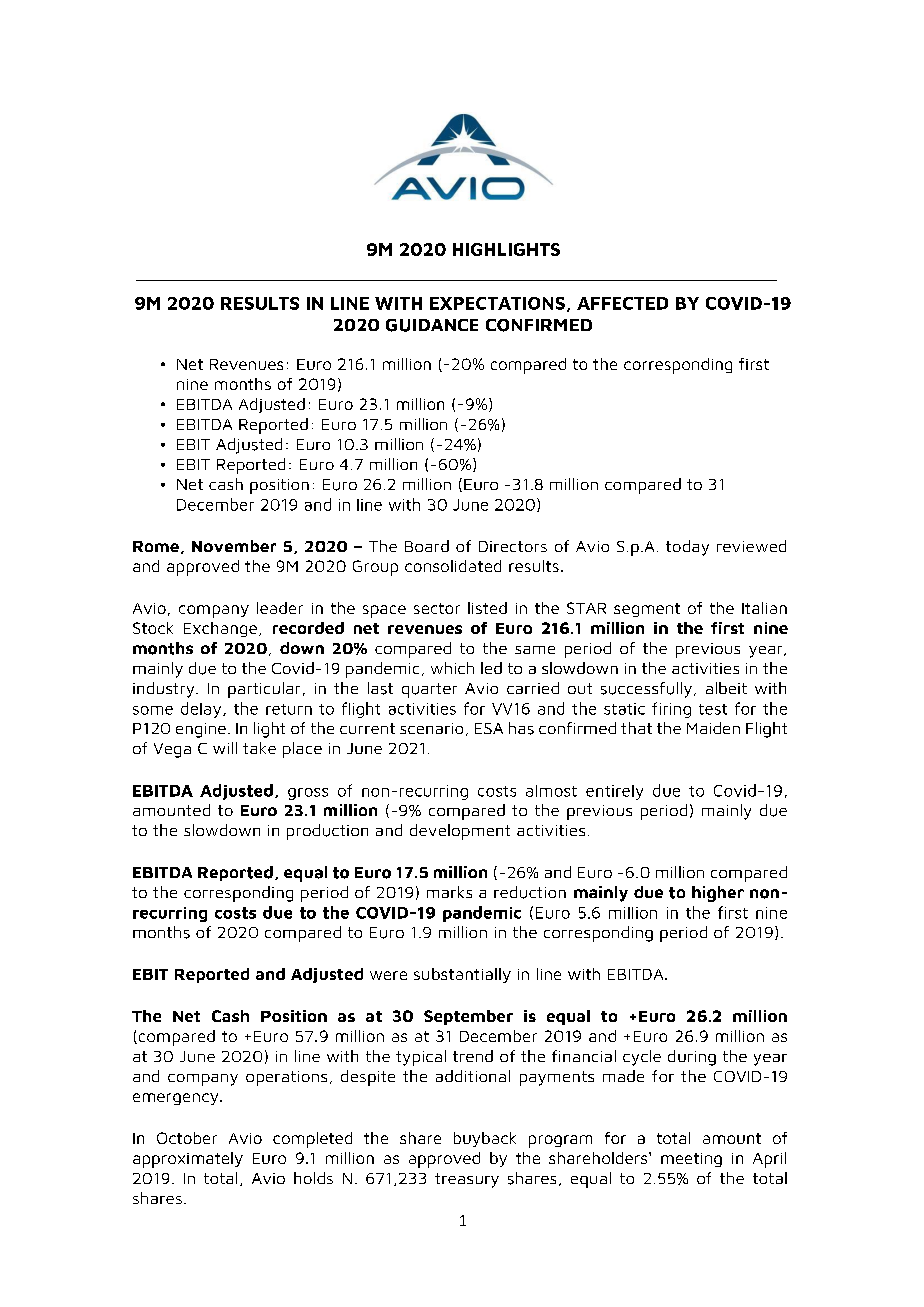 This document has width=924, height=1307. Describe the element at coordinates (432, 325) in the document. I see `GUIDANCE` at that location.
